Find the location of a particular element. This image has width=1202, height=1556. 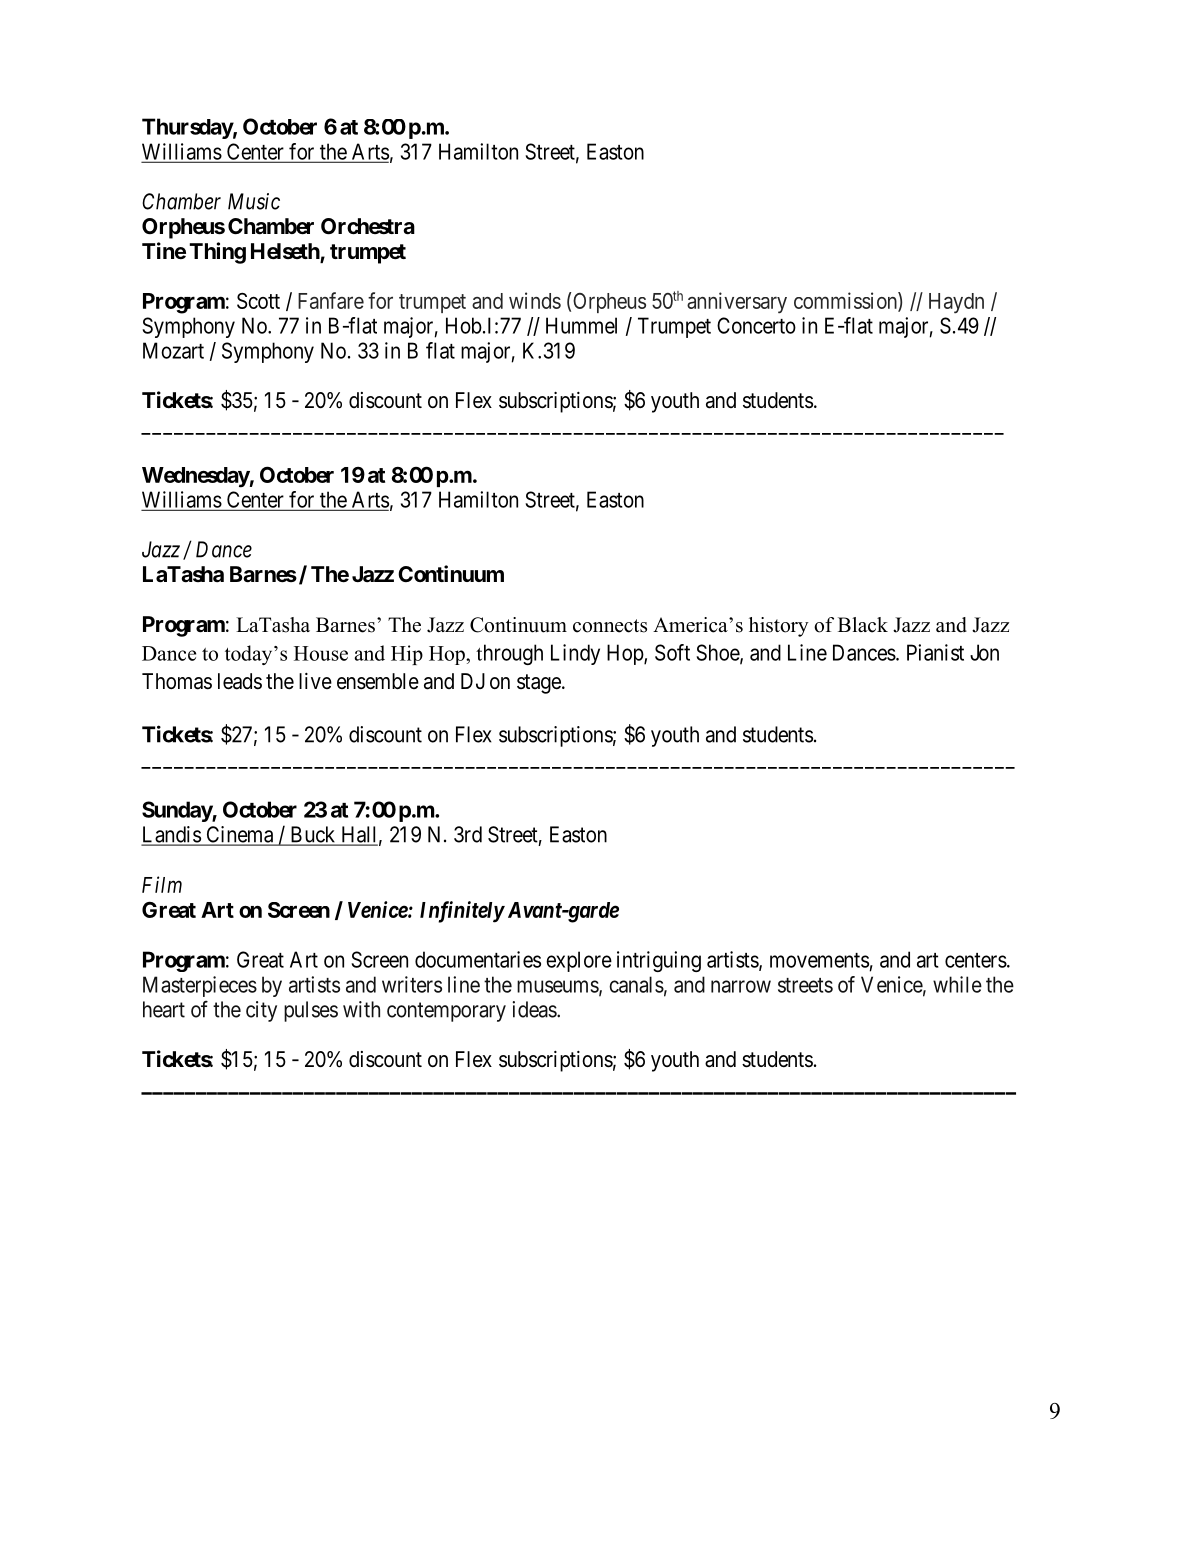

Pianist is located at coordinates (935, 652).
